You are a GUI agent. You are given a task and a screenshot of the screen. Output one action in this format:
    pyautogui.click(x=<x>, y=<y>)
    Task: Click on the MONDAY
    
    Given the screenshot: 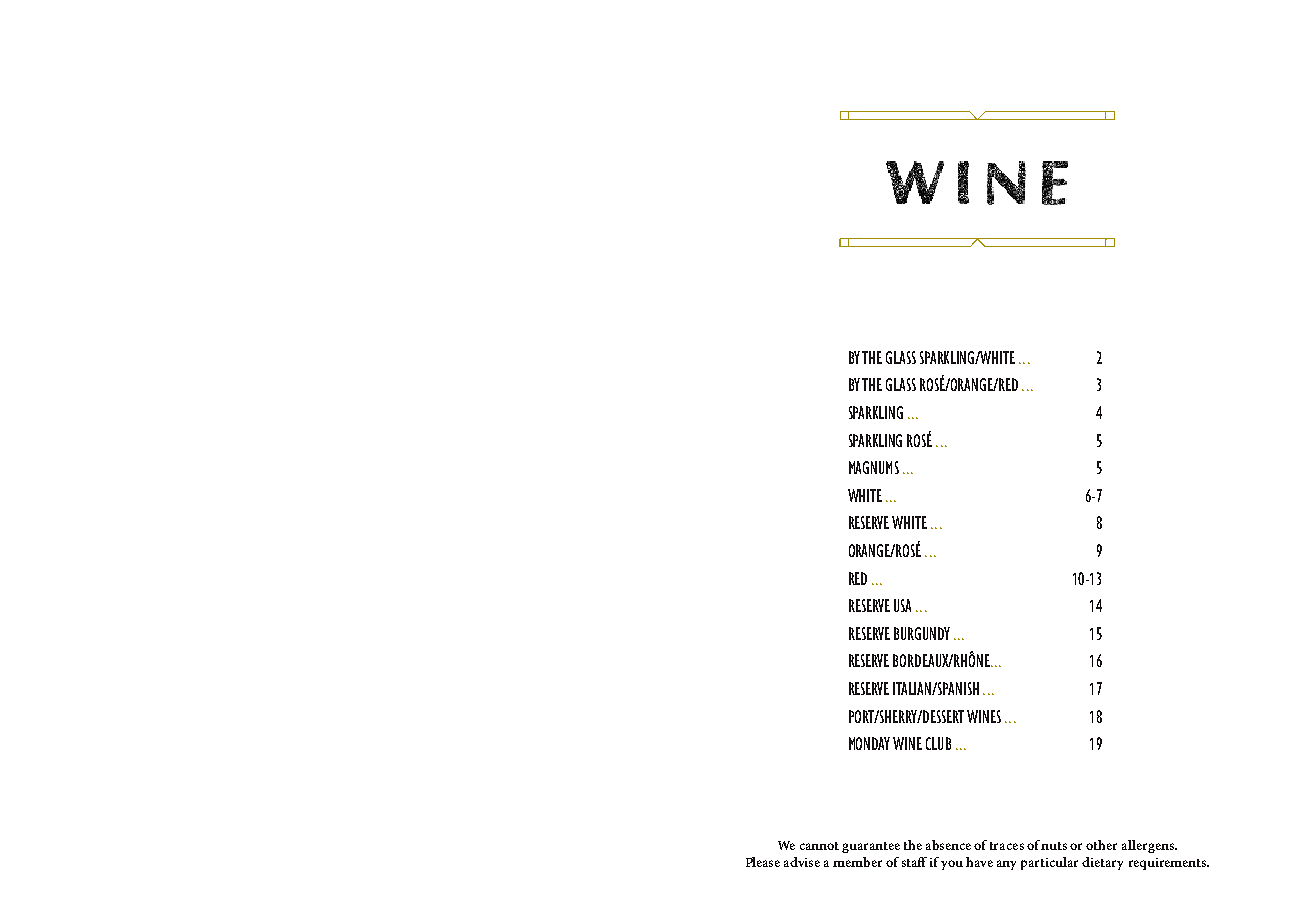 What is the action you would take?
    pyautogui.click(x=869, y=743)
